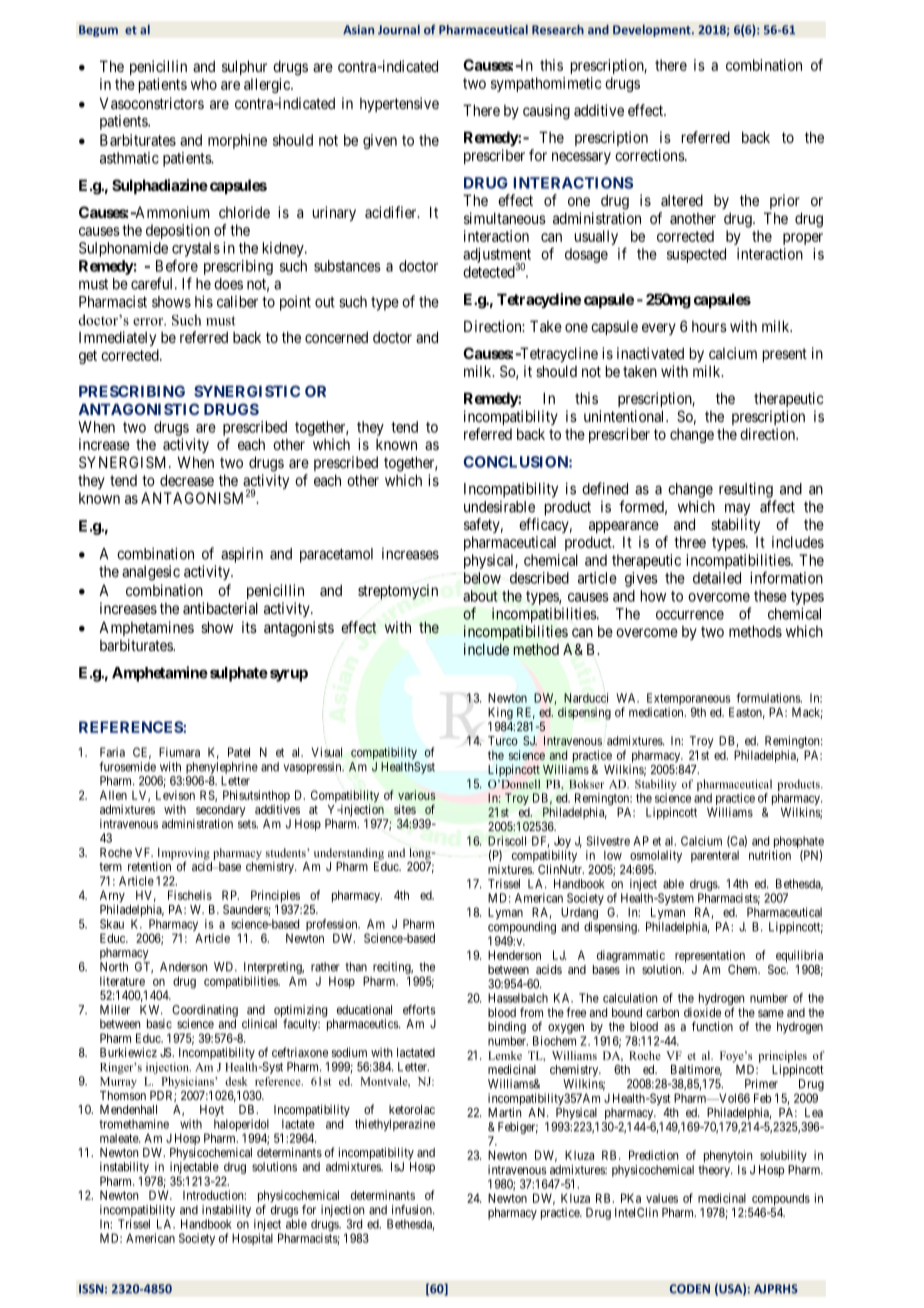 The height and width of the screenshot is (1308, 924). What do you see at coordinates (650, 155) in the screenshot?
I see `corrections` at bounding box center [650, 155].
